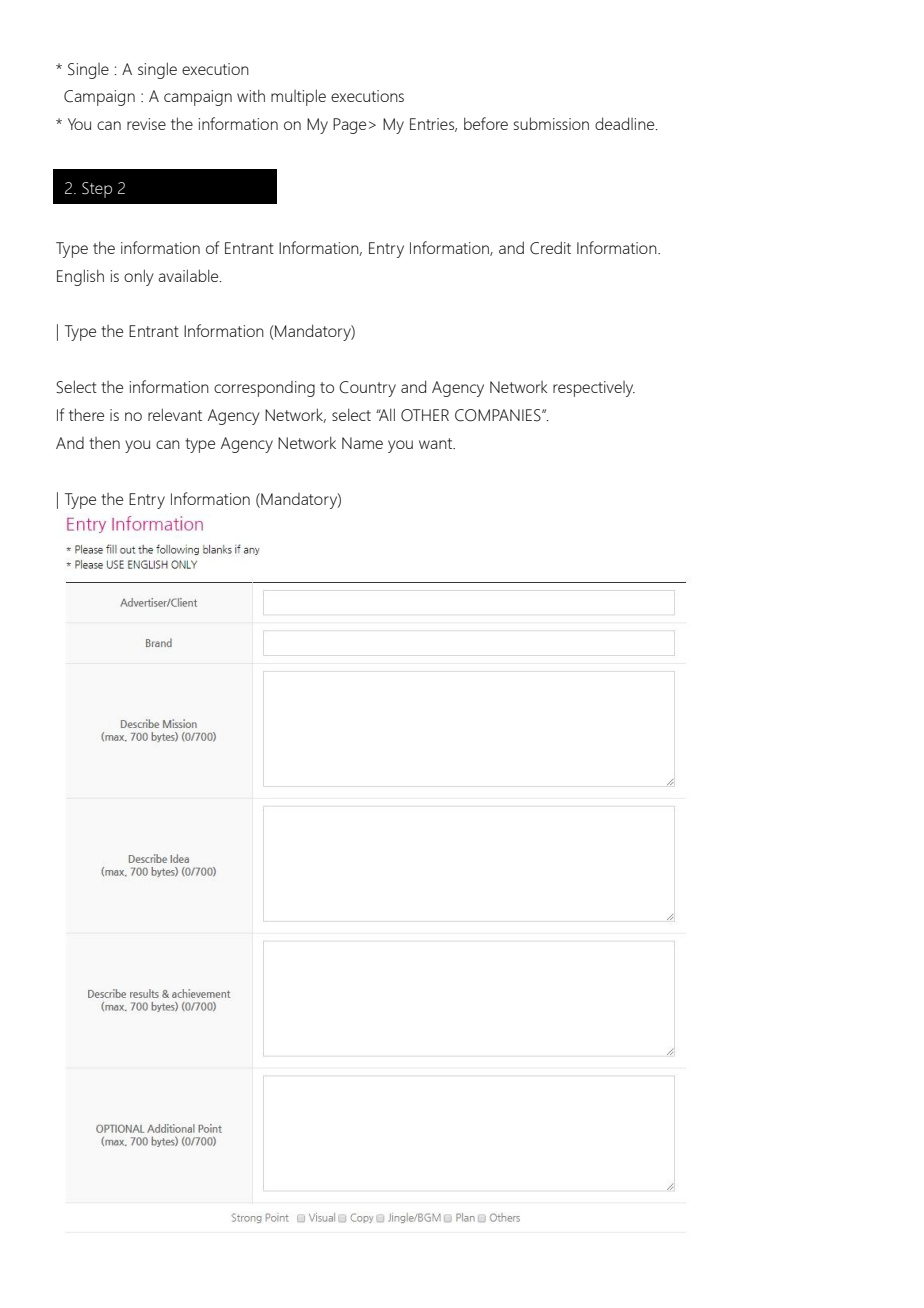  Describe the element at coordinates (138, 277) in the screenshot. I see `only` at that location.
